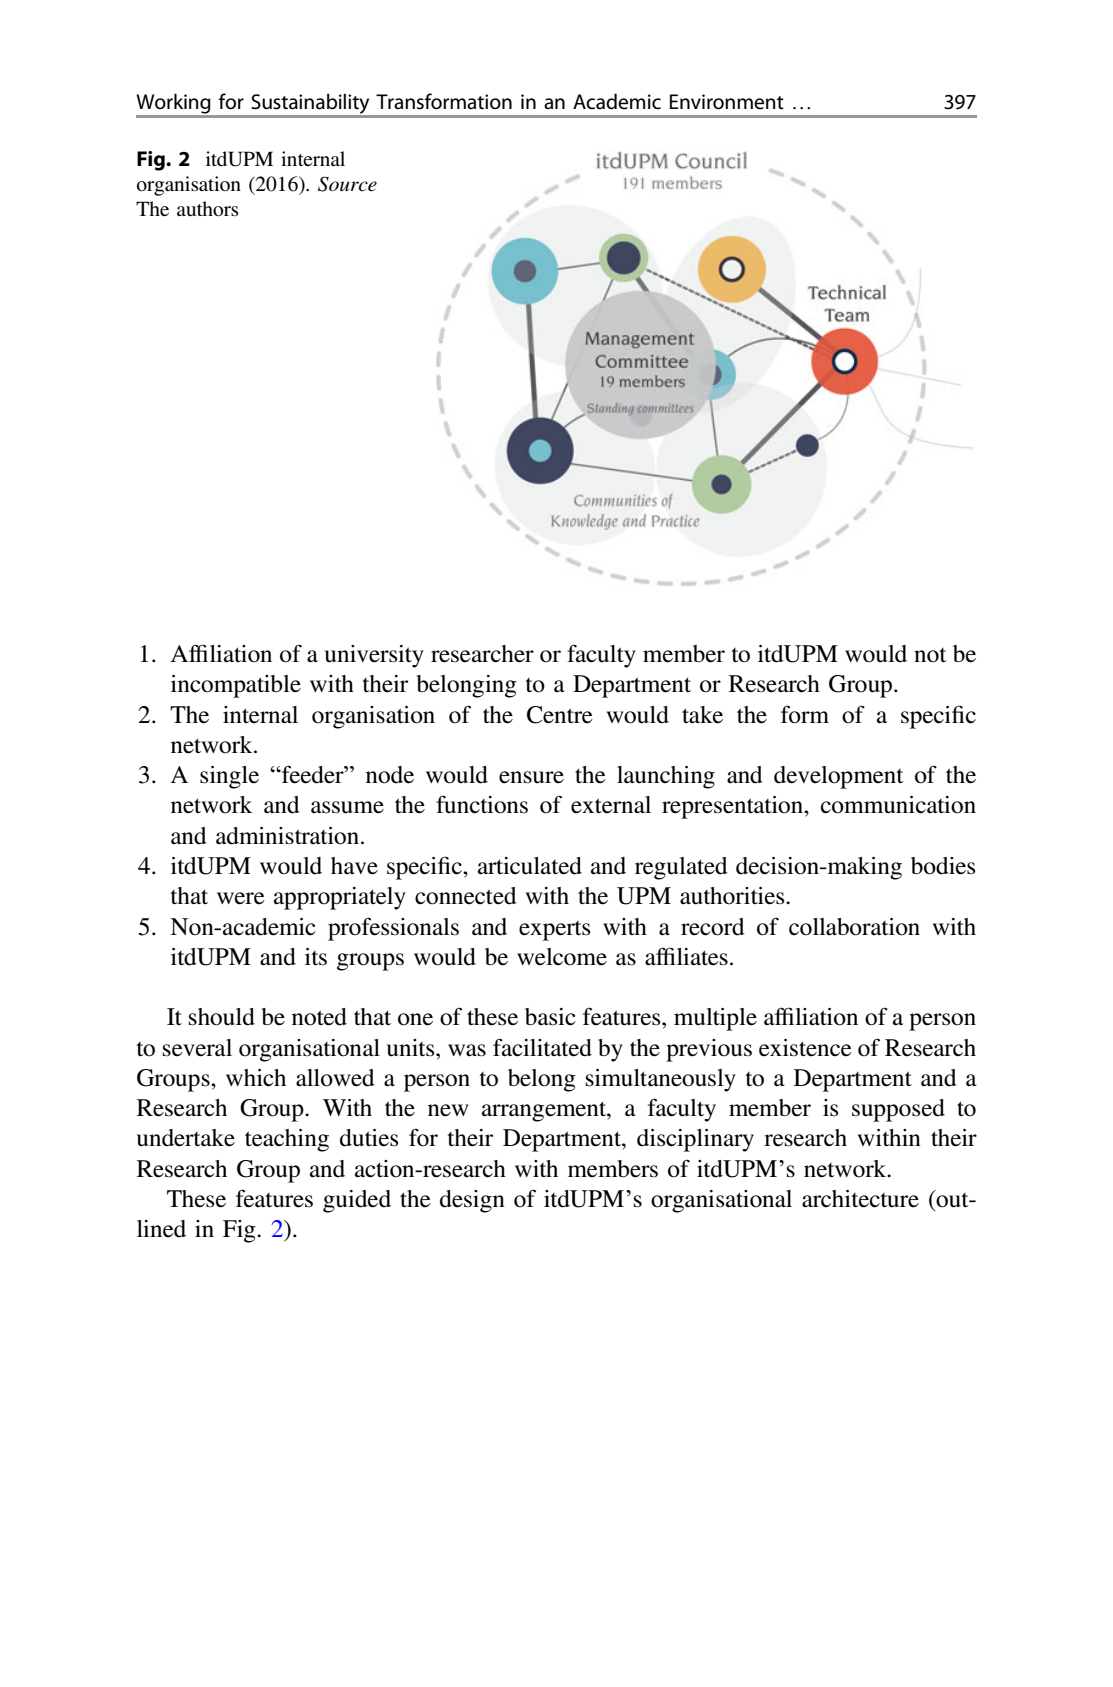 The image size is (1113, 1687). What do you see at coordinates (727, 102) in the image?
I see `Environment` at bounding box center [727, 102].
